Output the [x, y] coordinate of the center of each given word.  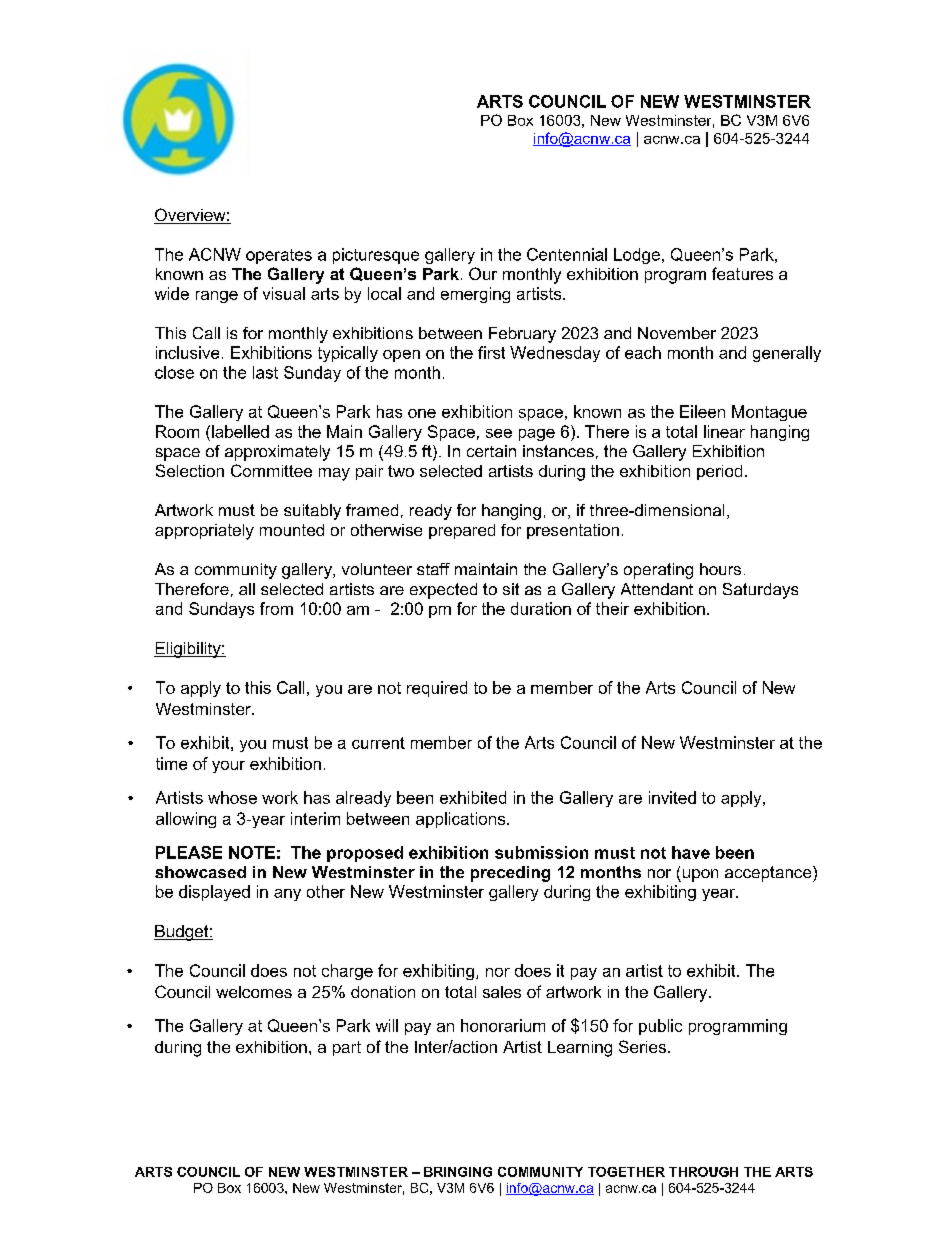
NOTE [252, 852]
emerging [475, 295]
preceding [510, 874]
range [217, 297]
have [691, 852]
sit [511, 589]
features [742, 273]
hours [720, 569]
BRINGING [458, 1172]
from [276, 608]
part [347, 1048]
